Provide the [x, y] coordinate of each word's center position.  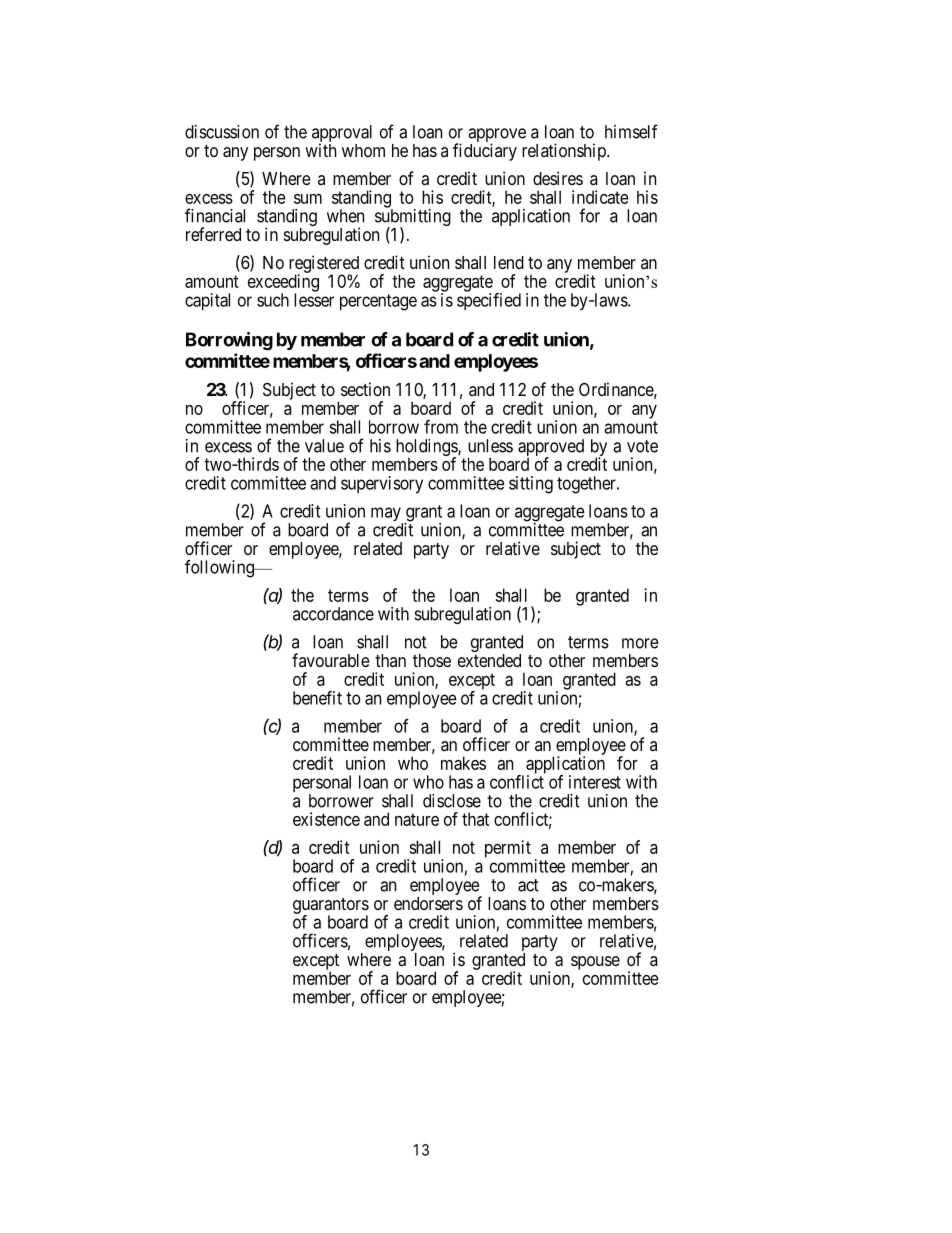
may [387, 515]
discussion [222, 132]
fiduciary [485, 152]
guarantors [331, 907]
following [220, 569]
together [587, 485]
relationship [565, 152]
